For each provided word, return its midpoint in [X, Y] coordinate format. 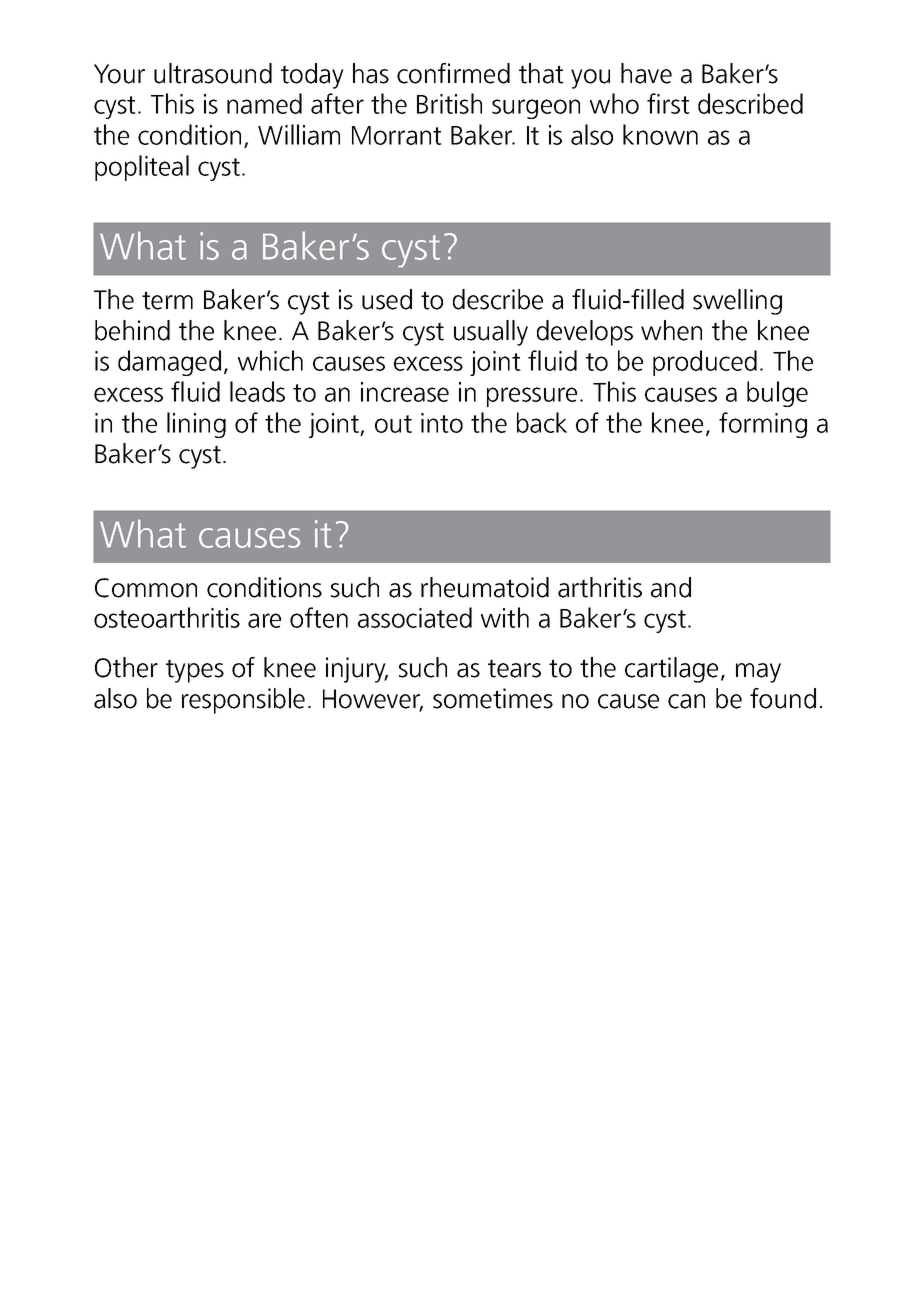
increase [405, 392]
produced [705, 363]
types [195, 671]
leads [257, 391]
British [449, 103]
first [668, 103]
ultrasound [213, 73]
